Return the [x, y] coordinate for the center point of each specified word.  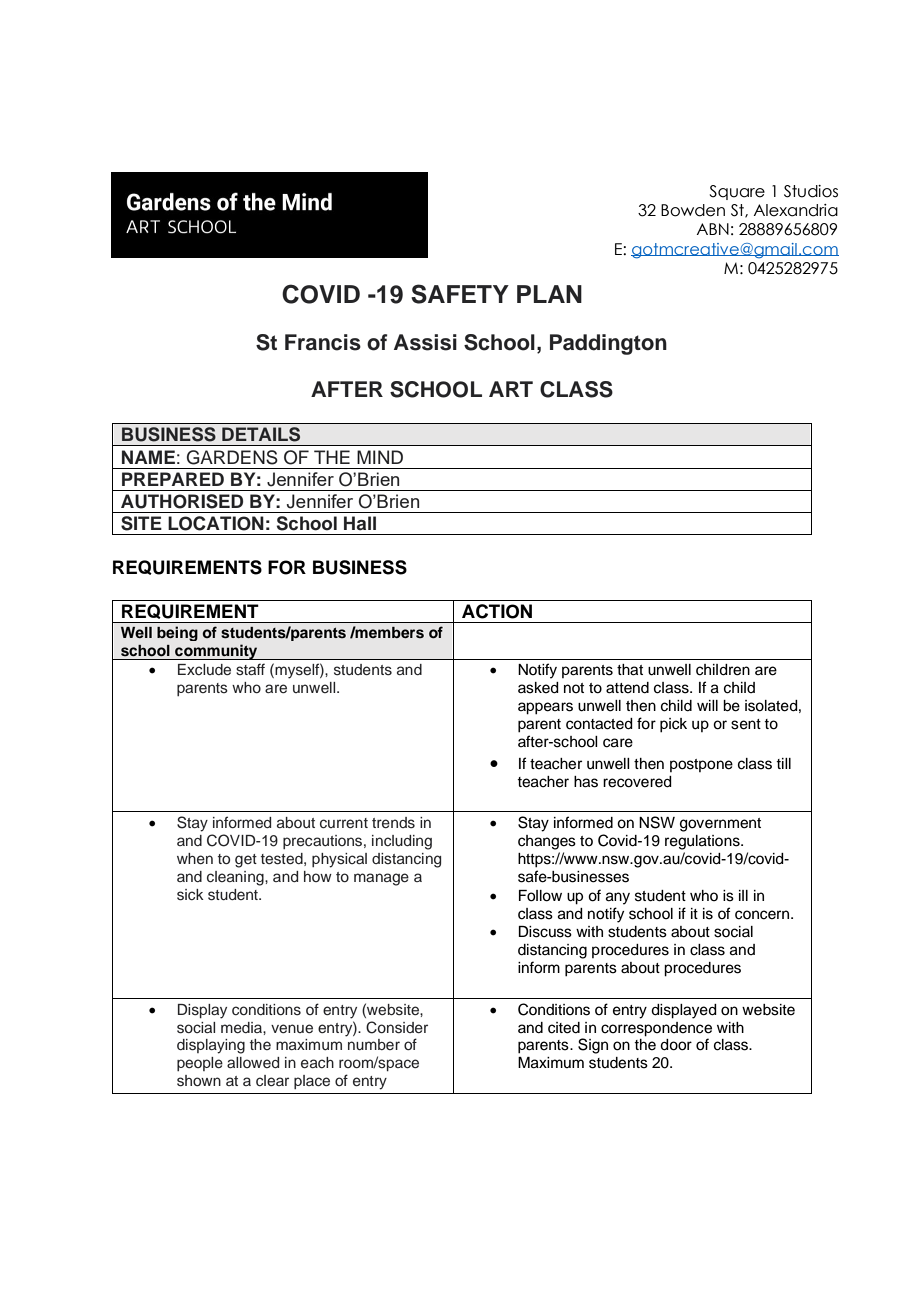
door [676, 1045]
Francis [323, 342]
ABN [713, 229]
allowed [253, 1062]
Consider [397, 1027]
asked [538, 688]
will [707, 705]
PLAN [549, 294]
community [216, 652]
